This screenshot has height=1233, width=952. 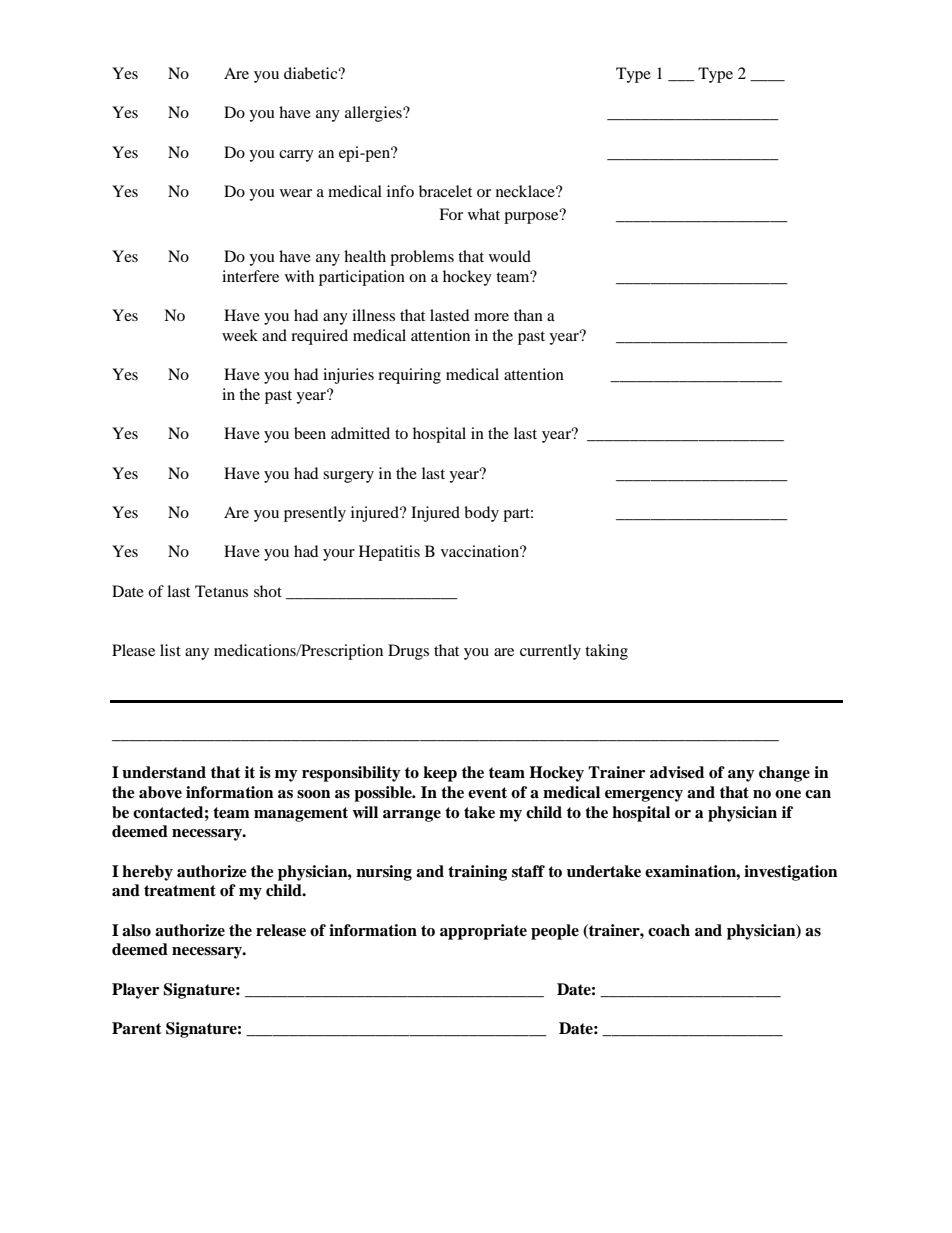 What do you see at coordinates (606, 652) in the screenshot?
I see `taking` at bounding box center [606, 652].
